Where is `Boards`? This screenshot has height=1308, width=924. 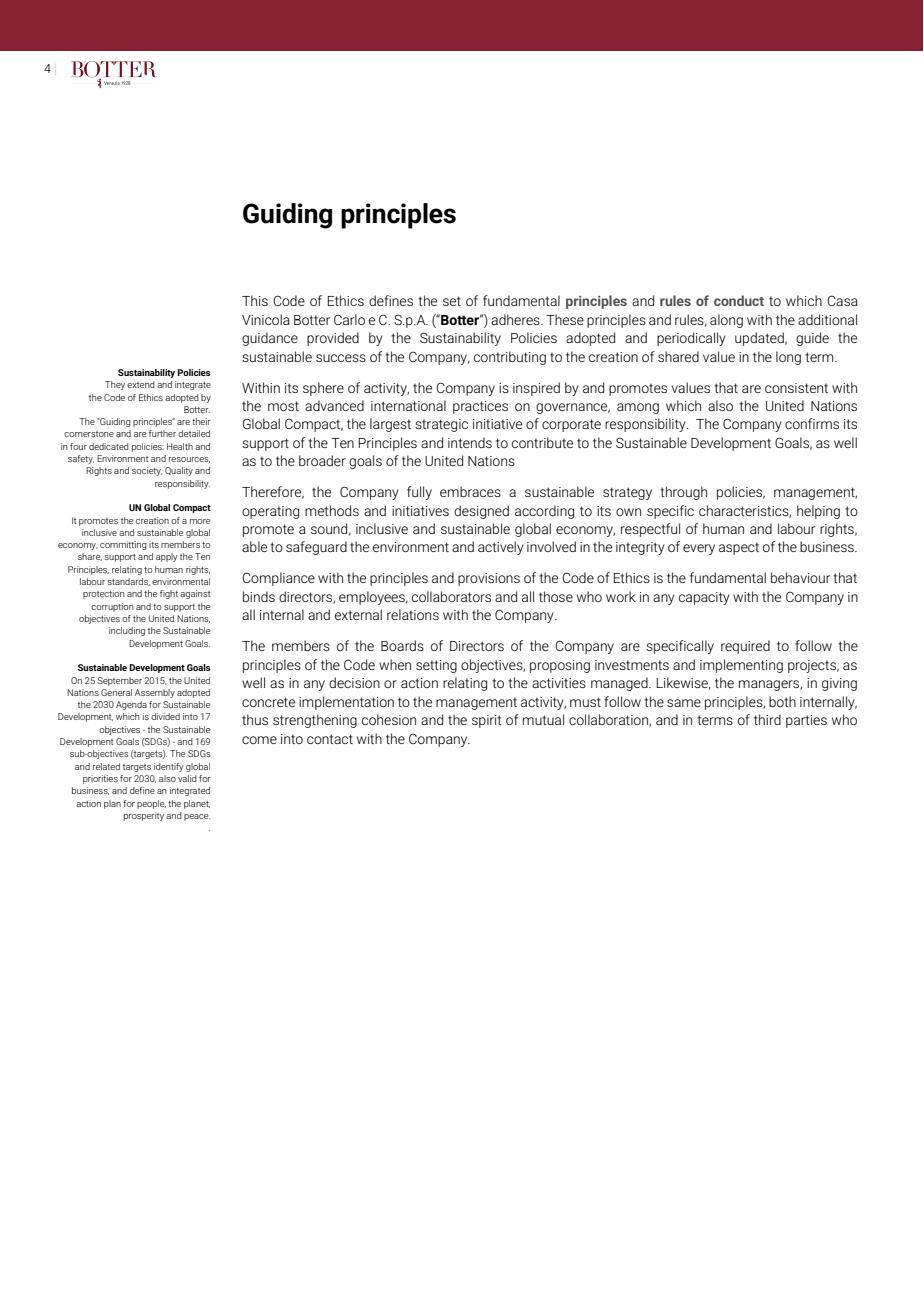
Boards is located at coordinates (402, 645).
